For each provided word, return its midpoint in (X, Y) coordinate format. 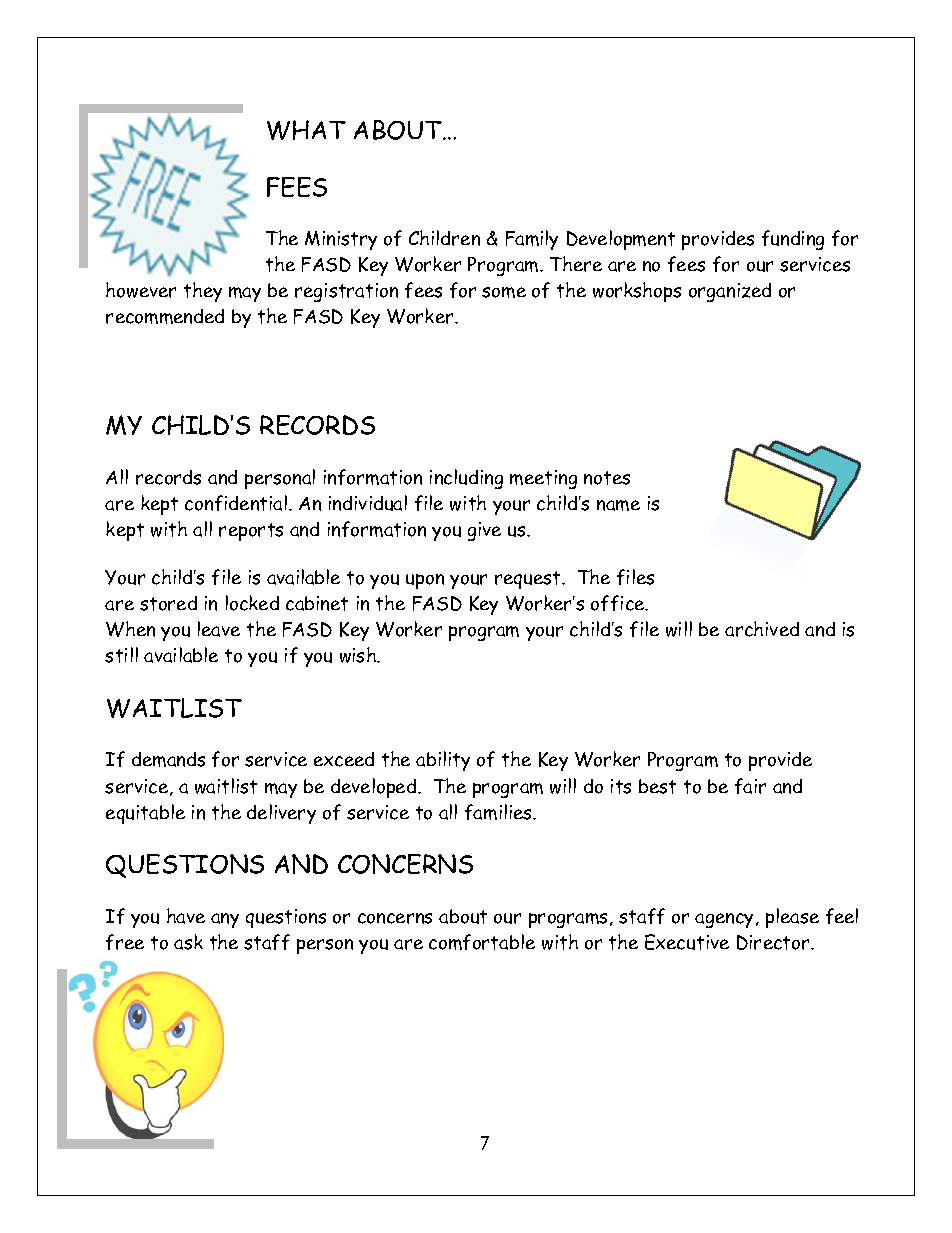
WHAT (306, 130)
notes (607, 478)
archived (762, 629)
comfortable (482, 942)
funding (793, 240)
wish (359, 655)
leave (219, 629)
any (225, 920)
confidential (236, 503)
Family (532, 240)
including (466, 479)
